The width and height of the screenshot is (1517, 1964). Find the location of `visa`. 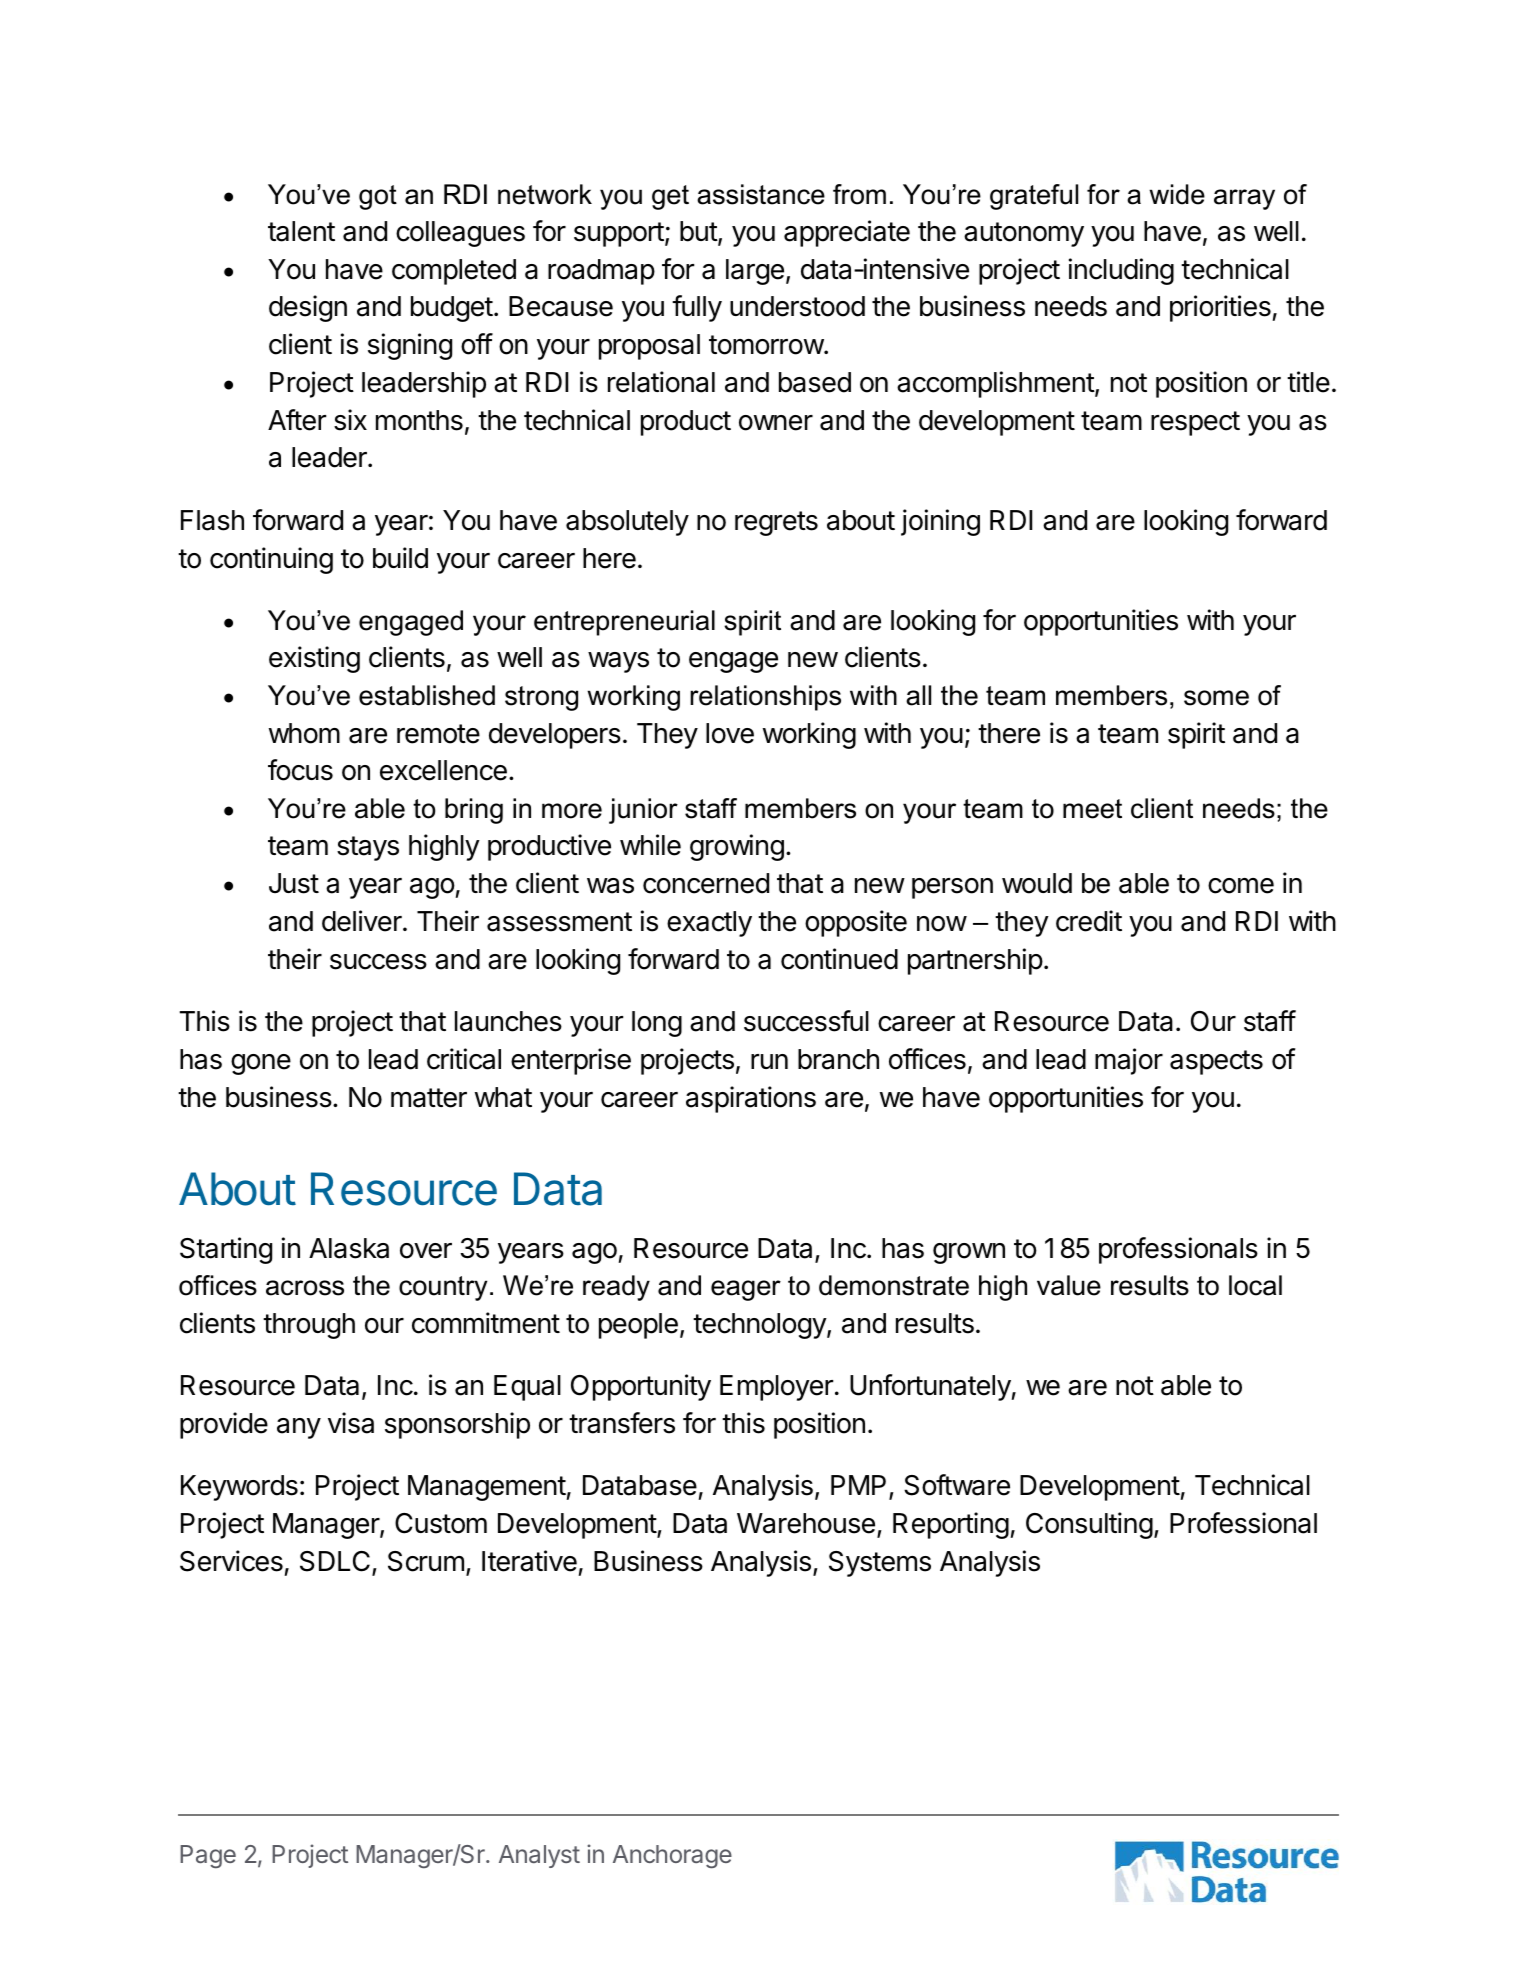

visa is located at coordinates (351, 1423).
